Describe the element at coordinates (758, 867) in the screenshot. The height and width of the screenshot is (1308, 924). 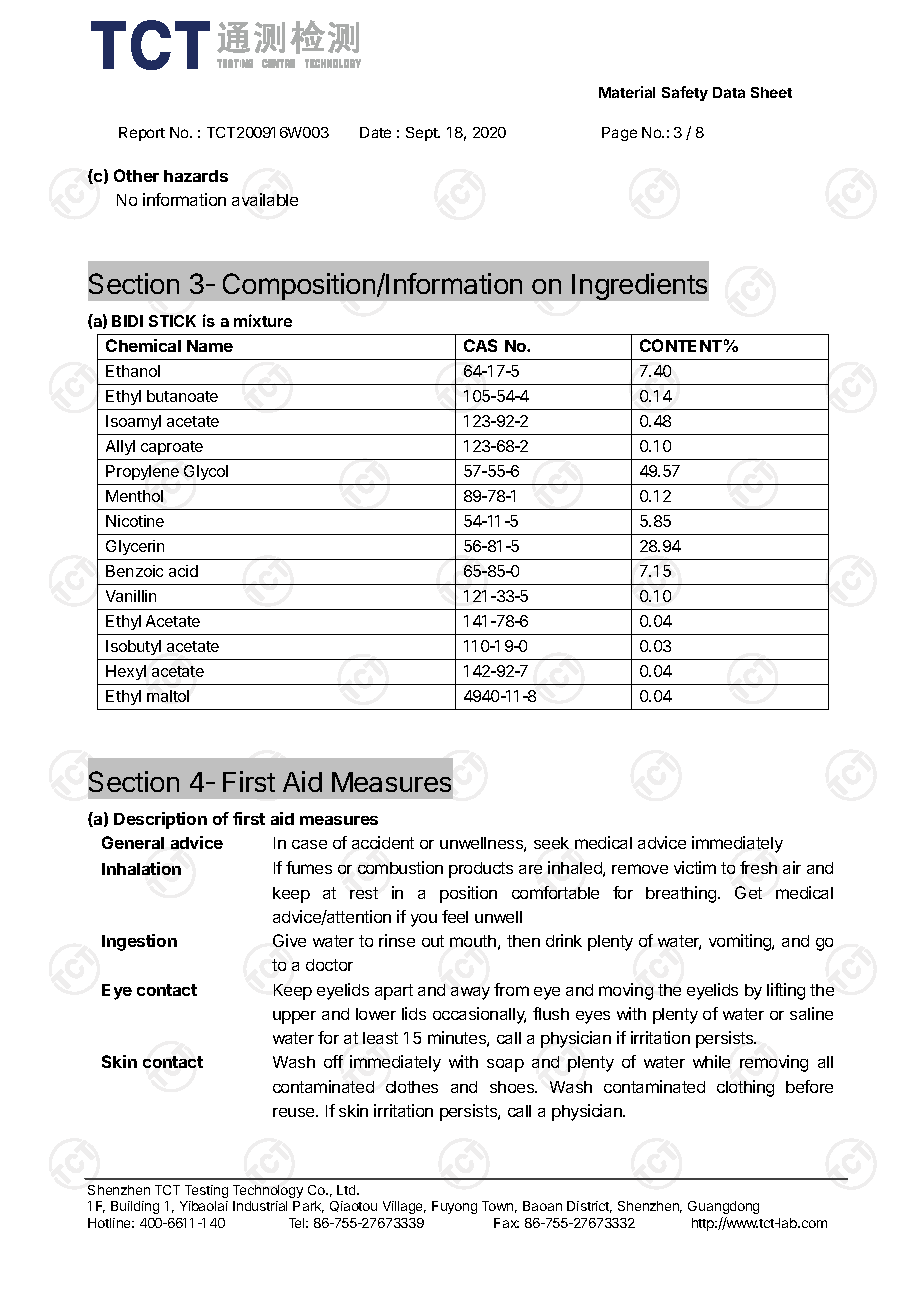
I see `fresh` at that location.
